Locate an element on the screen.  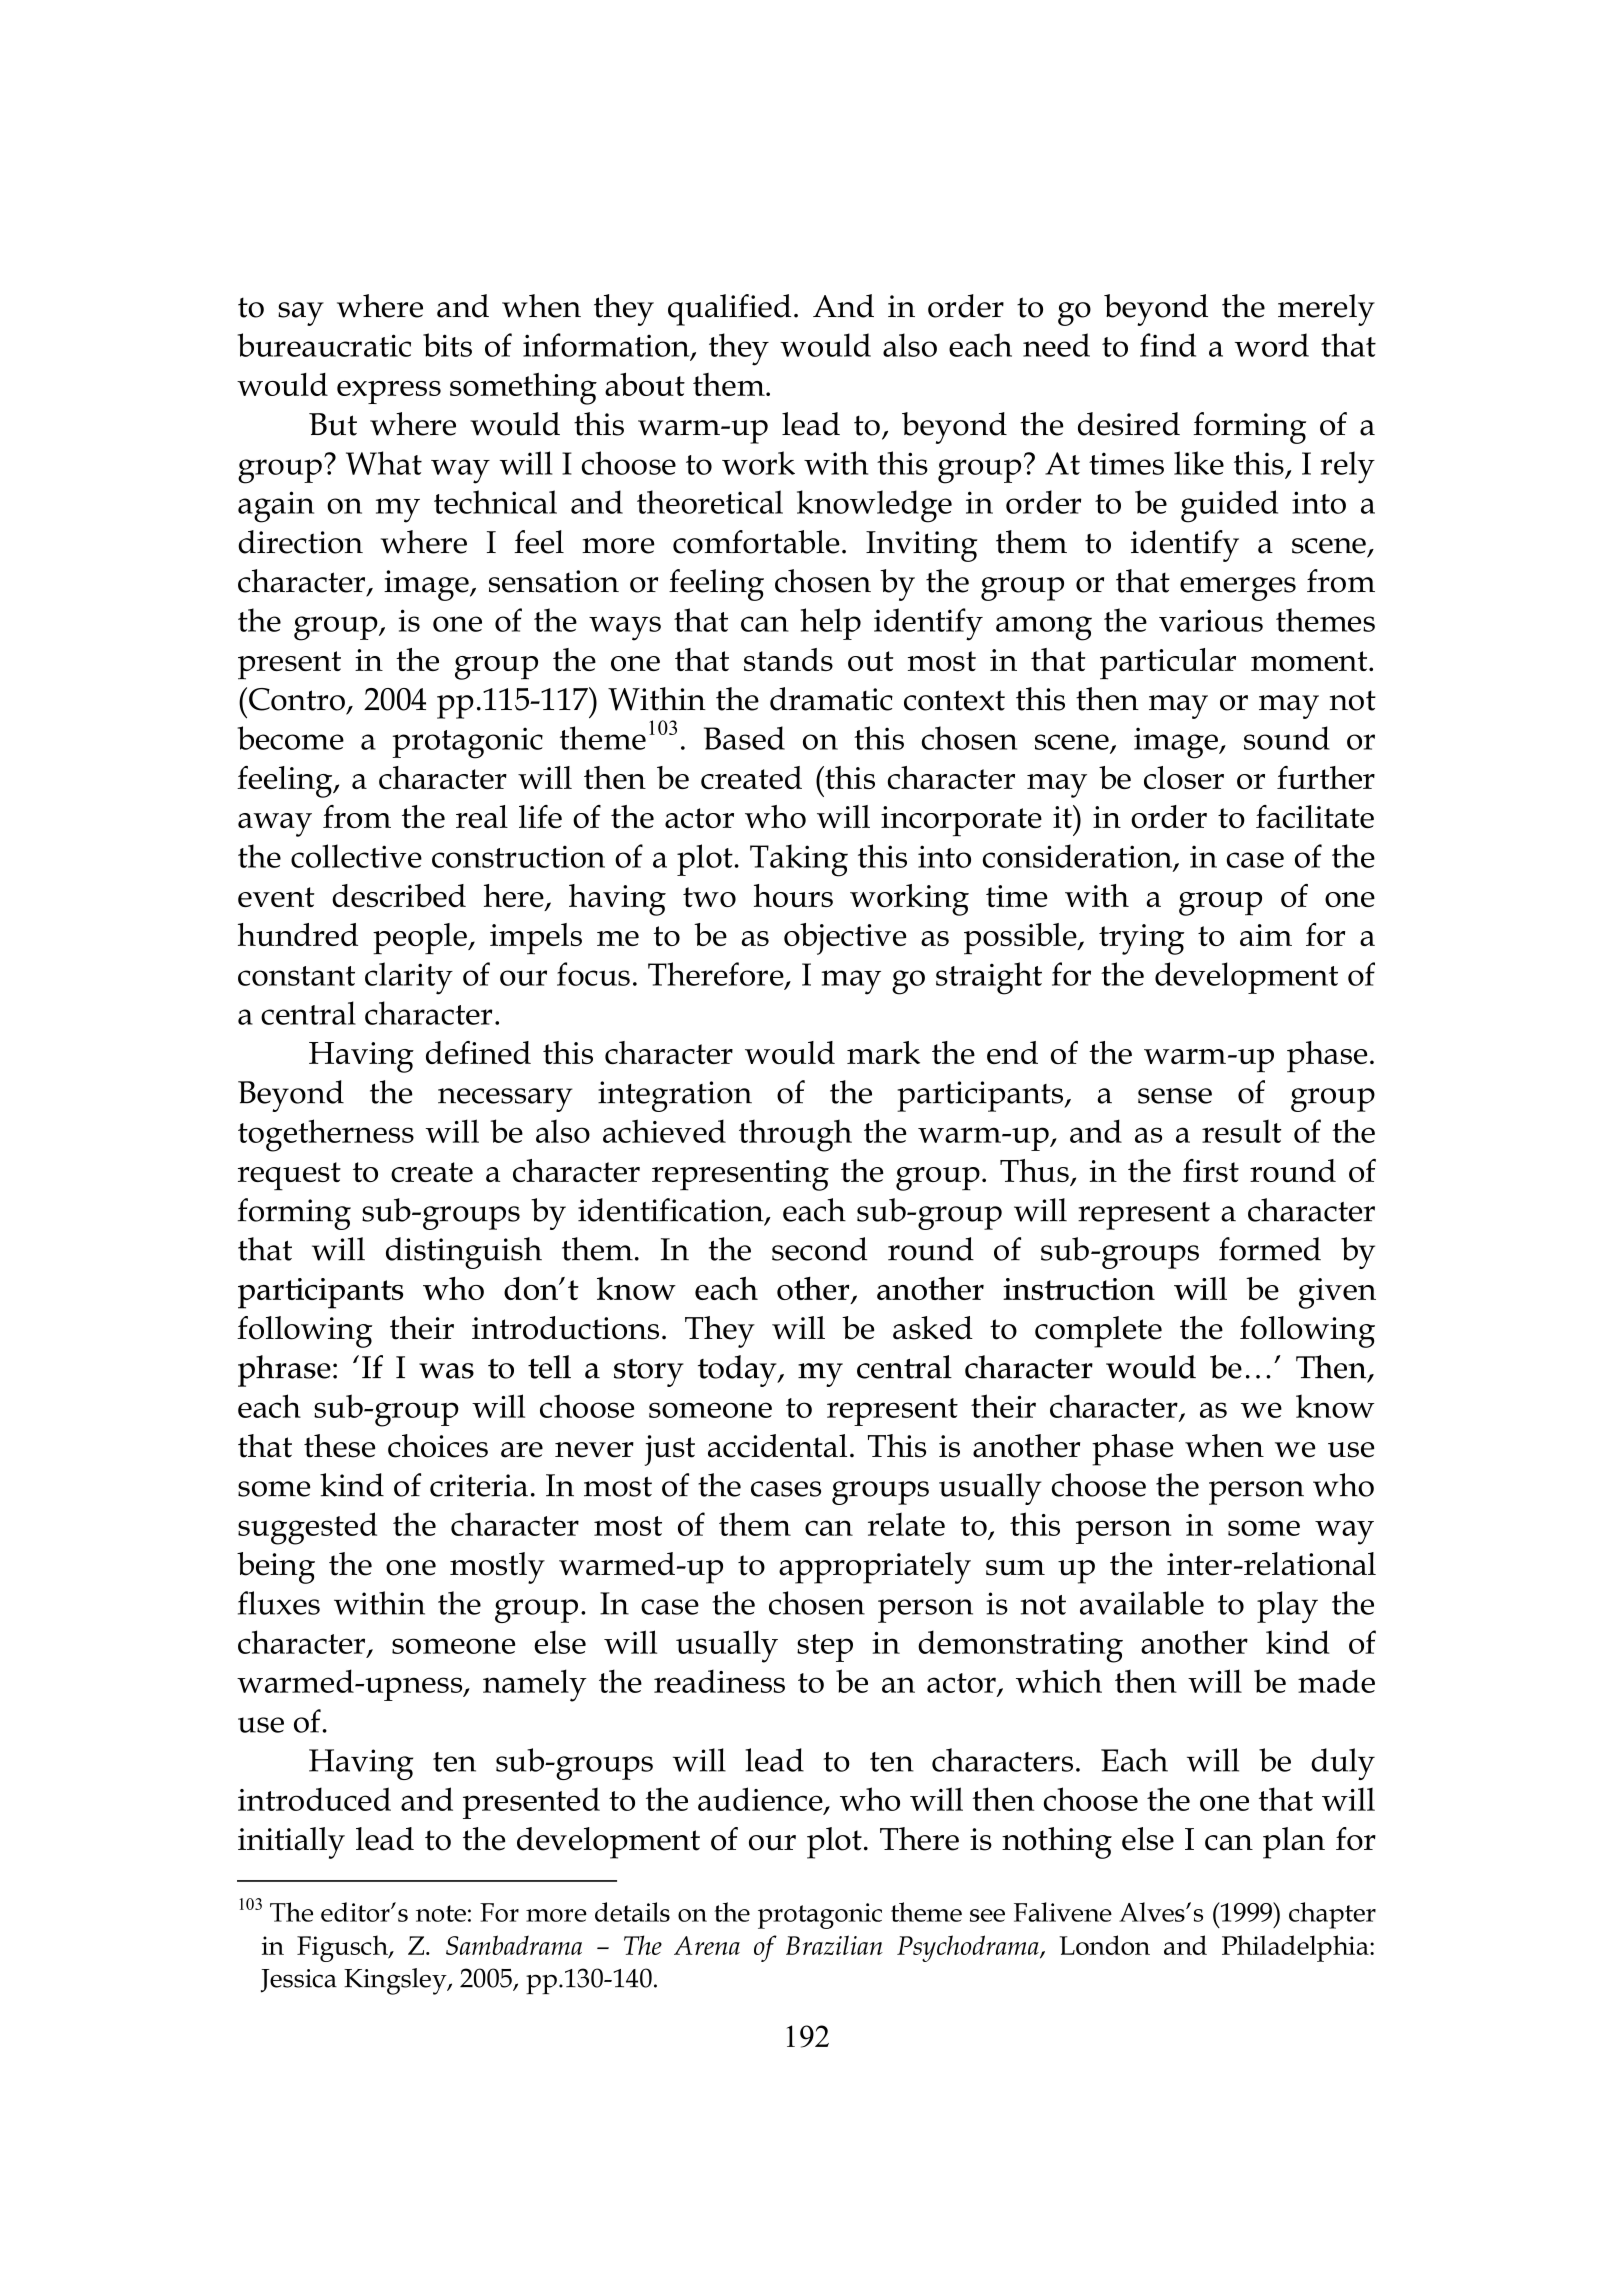
first is located at coordinates (1211, 1170).
